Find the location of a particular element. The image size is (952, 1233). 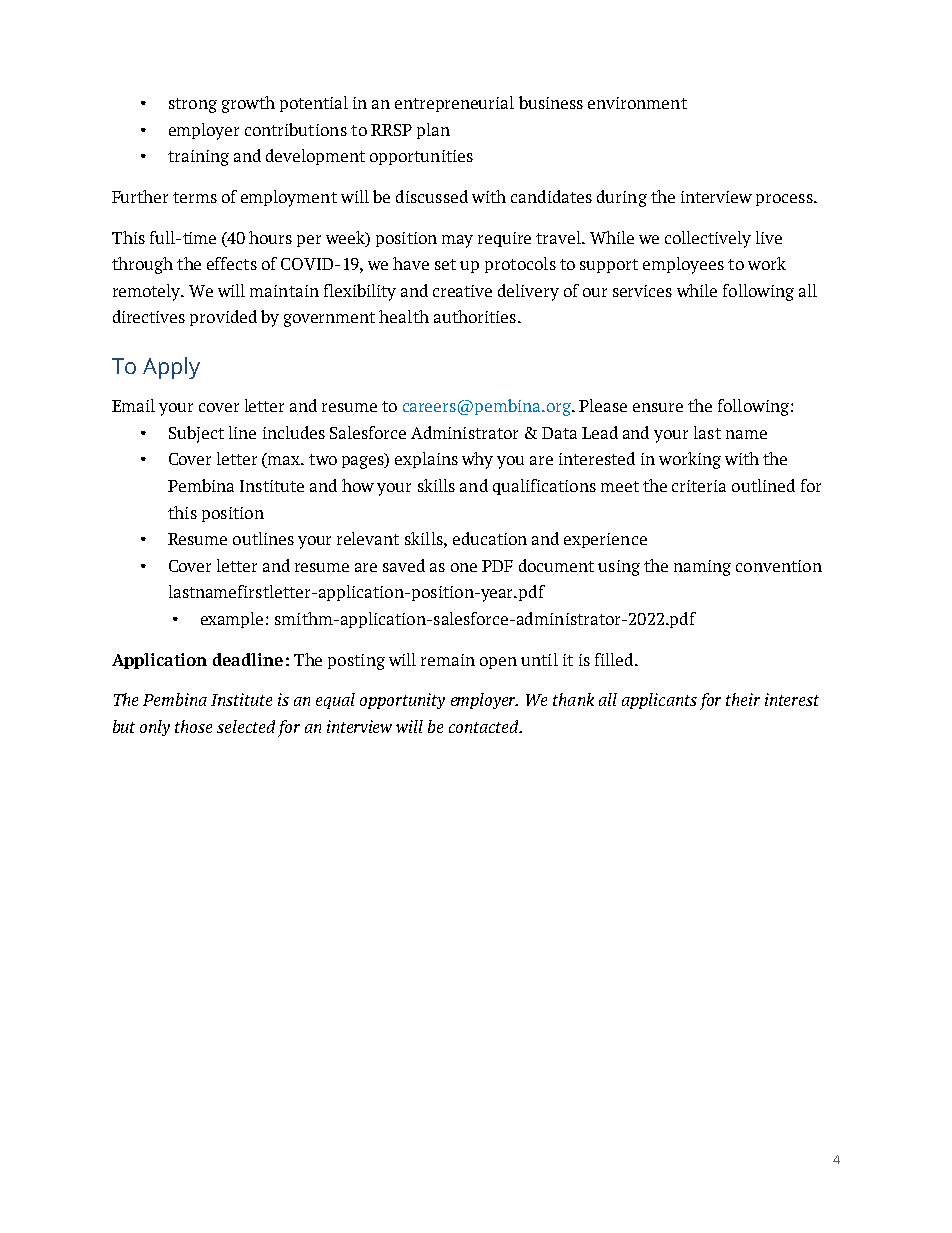

criteria is located at coordinates (699, 486).
